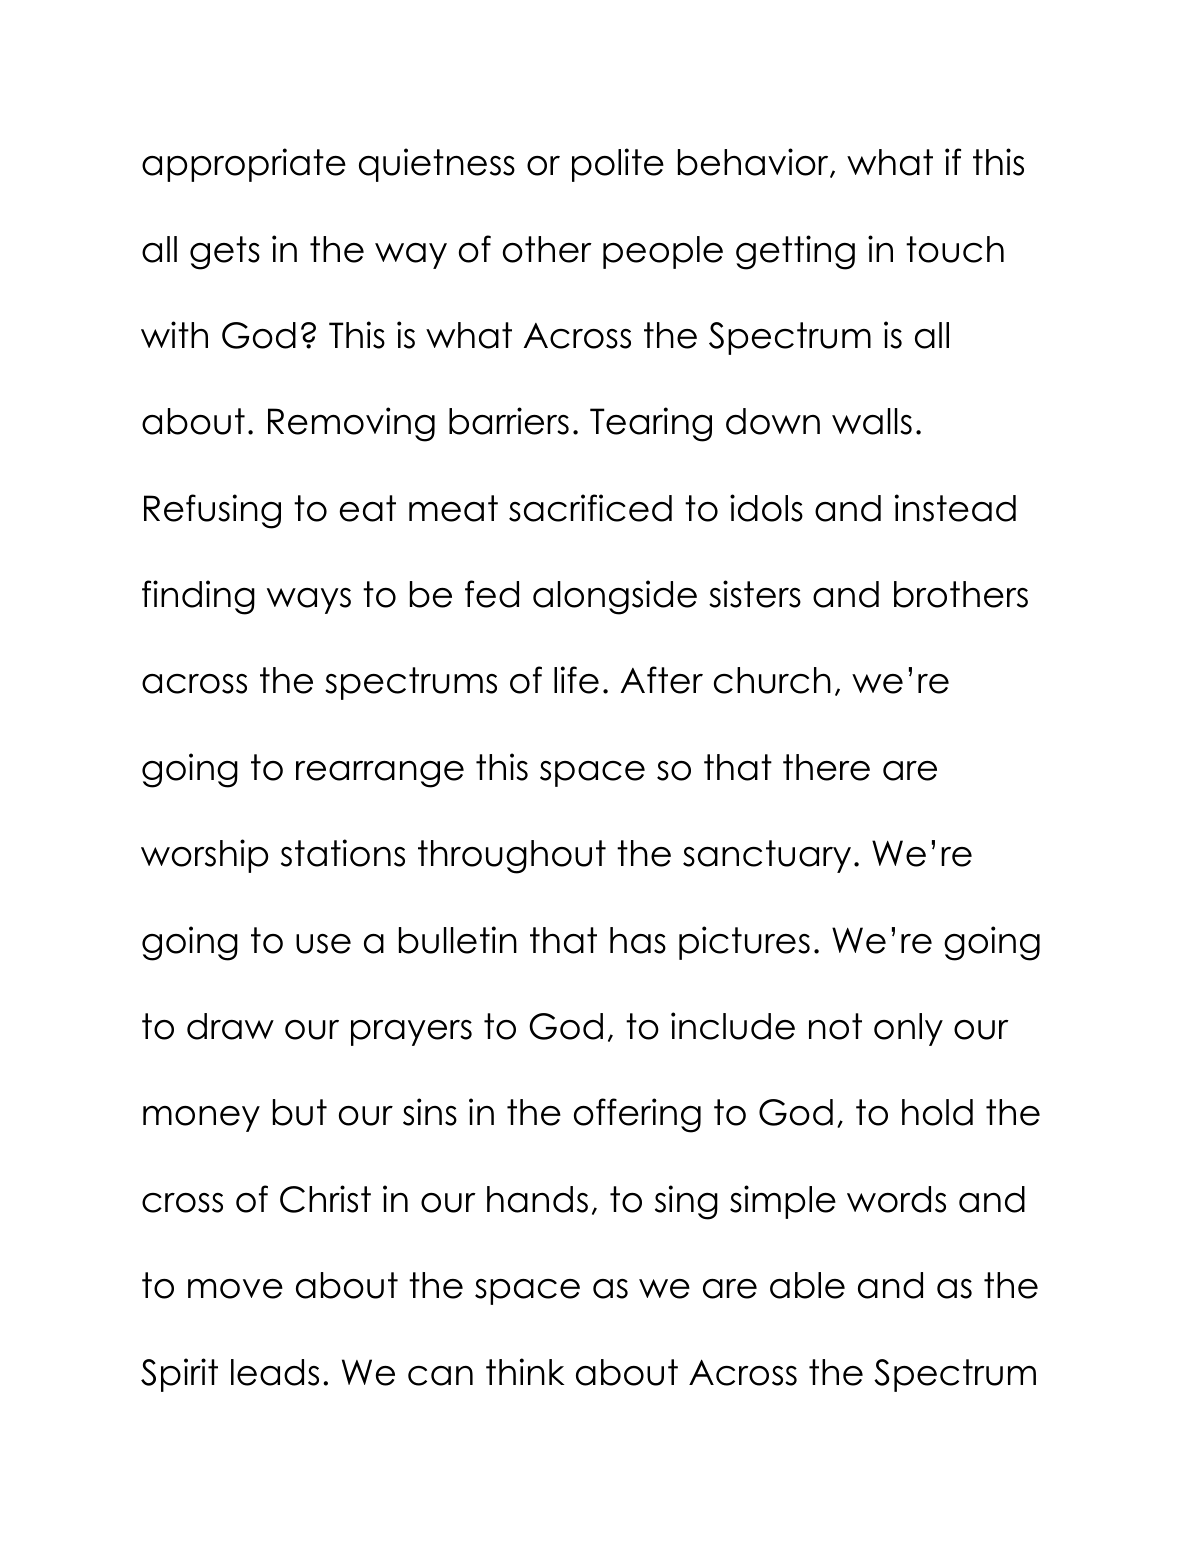  Describe the element at coordinates (835, 1026) in the screenshot. I see `not` at that location.
